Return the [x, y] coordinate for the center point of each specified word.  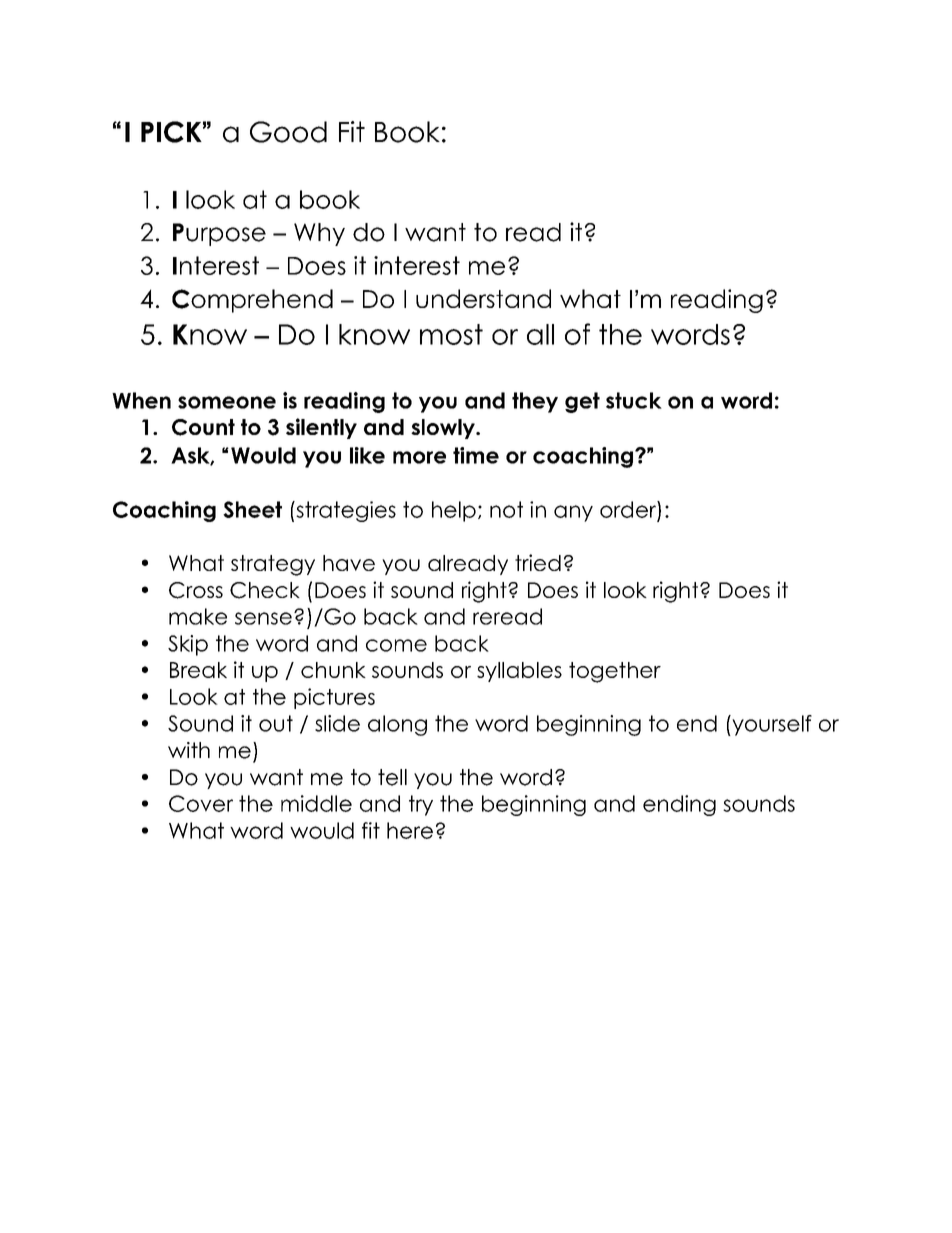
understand [483, 298]
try [421, 805]
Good [288, 132]
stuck [634, 400]
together [615, 672]
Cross [196, 590]
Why [319, 234]
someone [227, 402]
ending [679, 805]
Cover [201, 803]
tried [538, 562]
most [451, 334]
